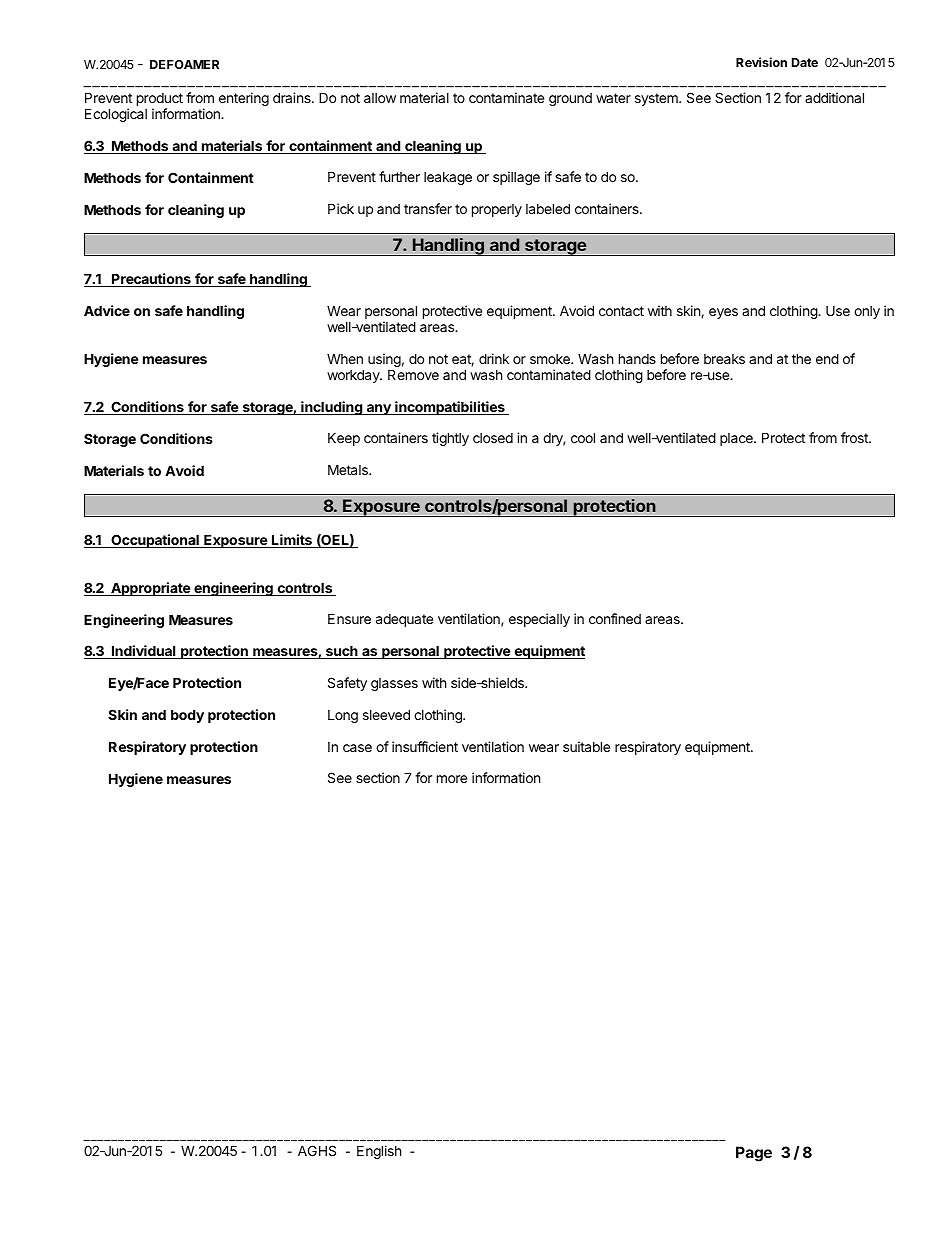 Image resolution: width=952 pixels, height=1233 pixels. What do you see at coordinates (737, 439) in the document?
I see `place` at bounding box center [737, 439].
